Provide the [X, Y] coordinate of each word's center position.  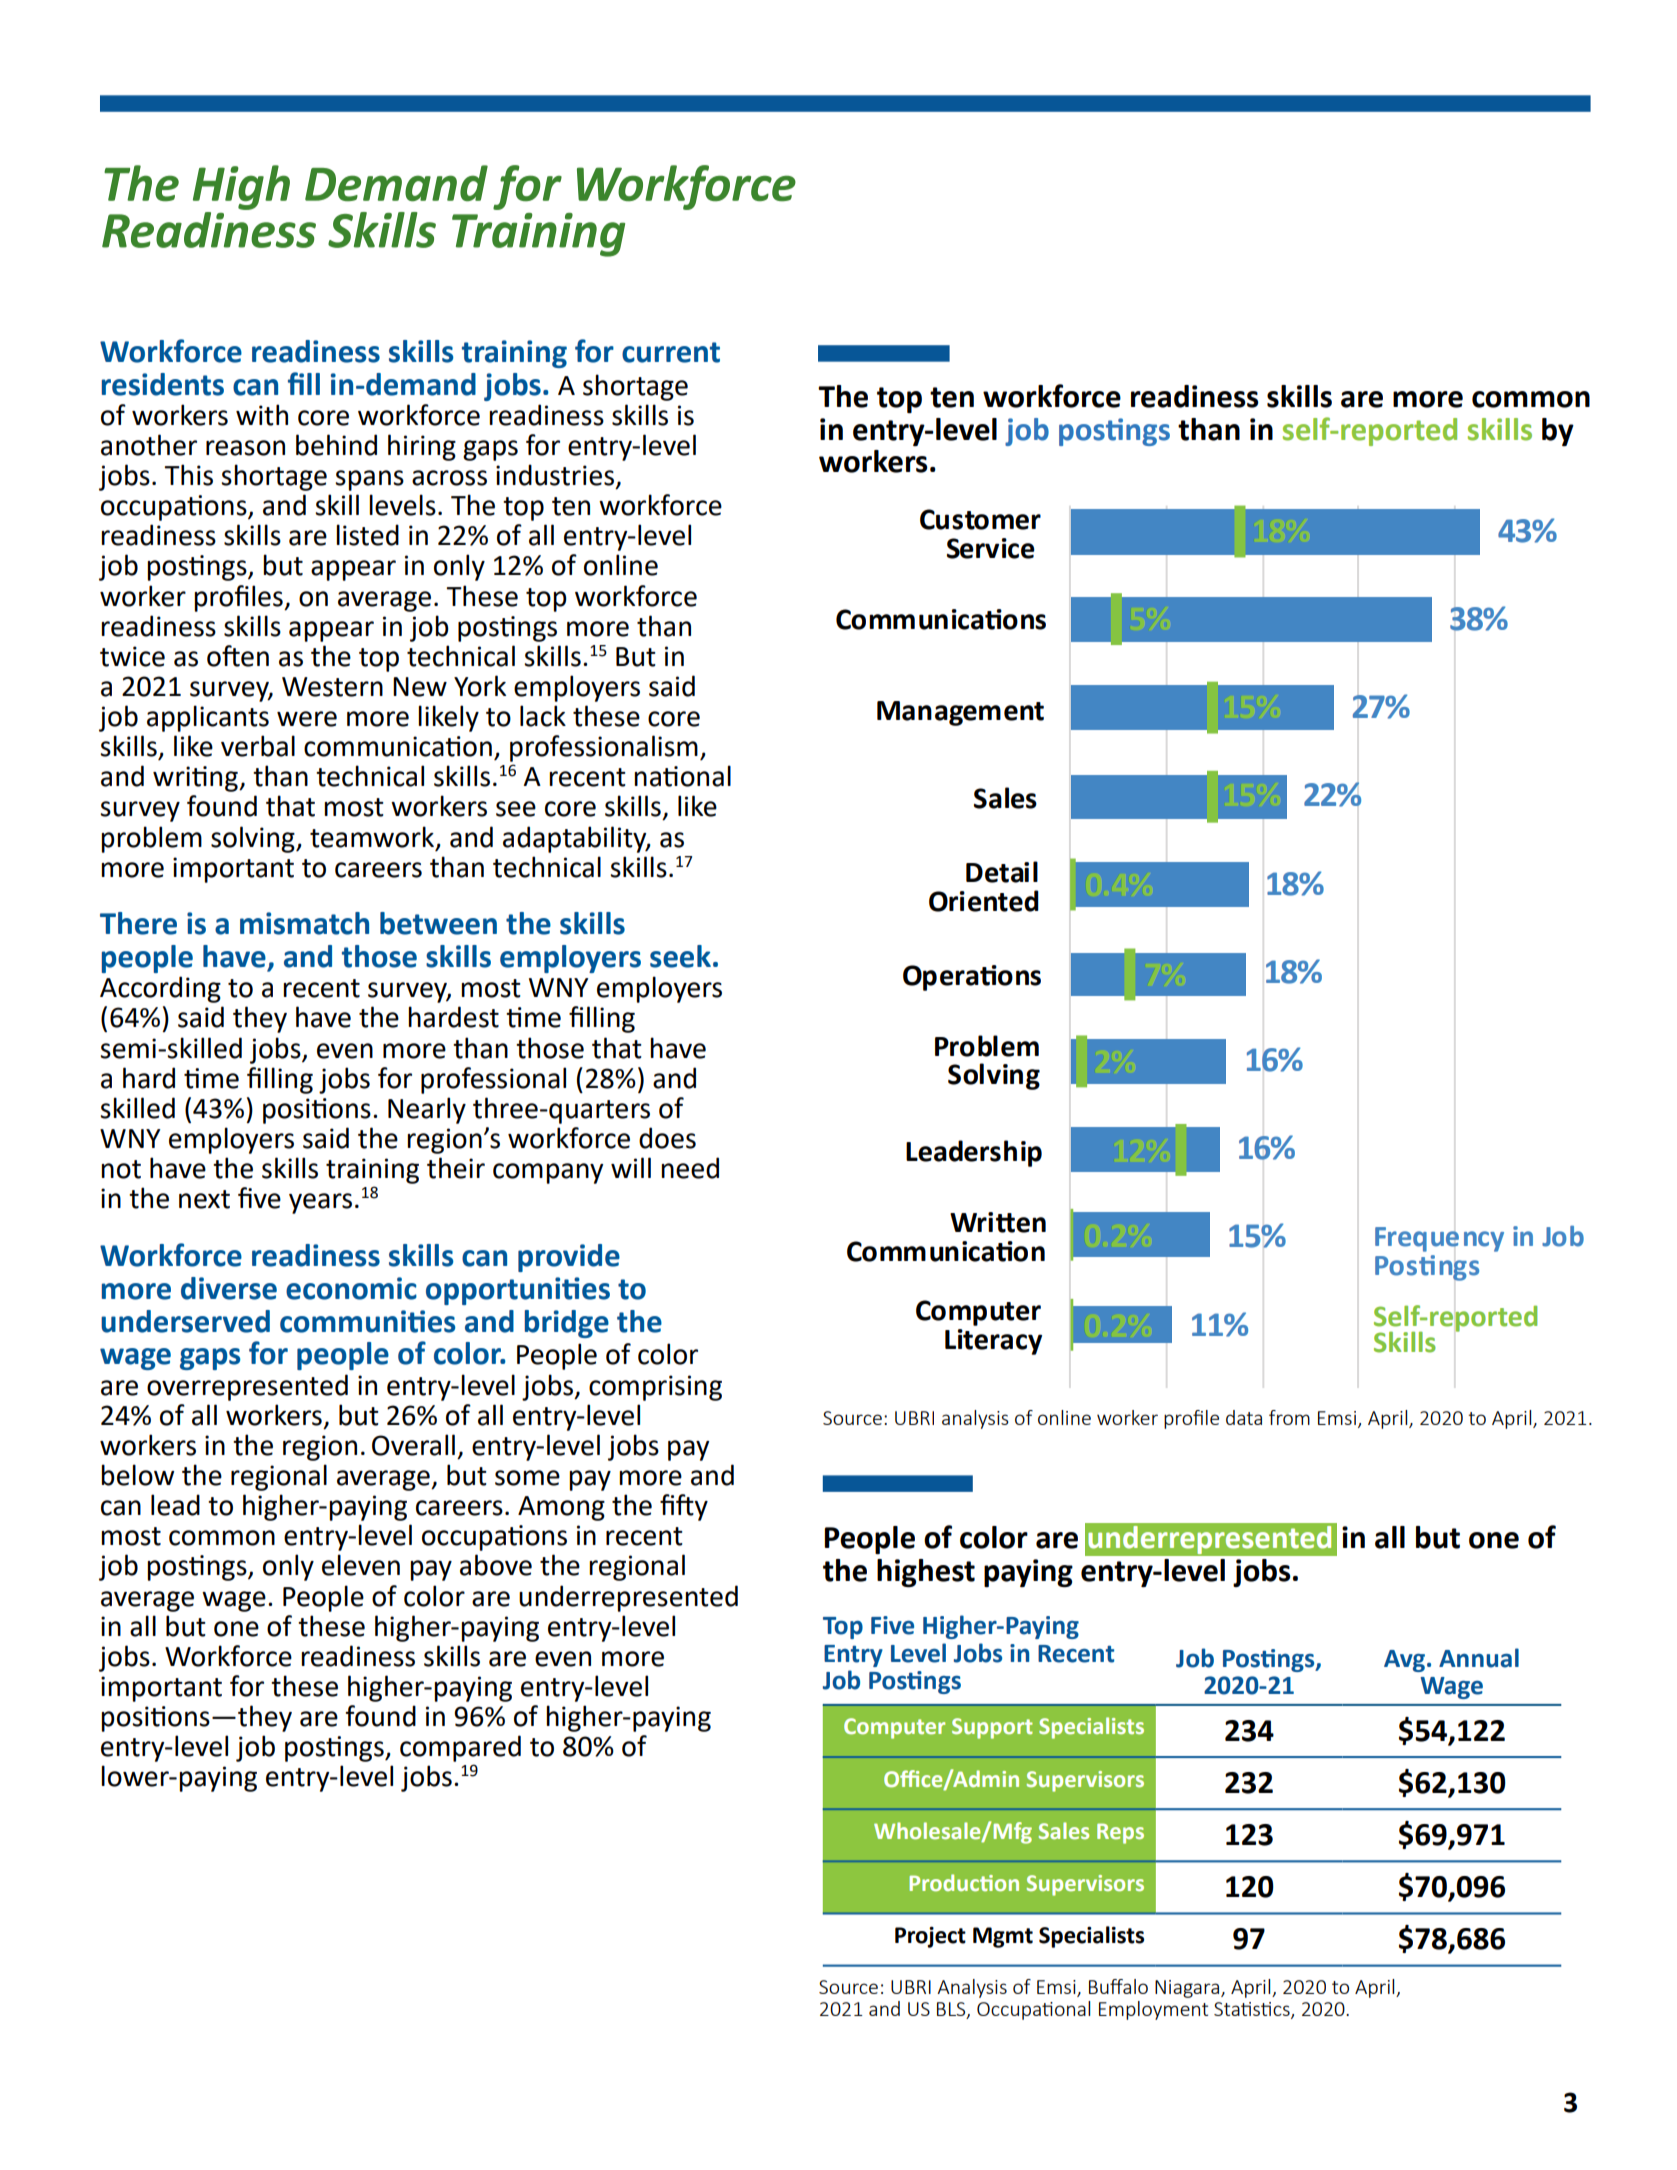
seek [680, 956]
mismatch [304, 923]
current [671, 352]
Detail [1002, 872]
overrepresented [247, 1387]
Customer [980, 519]
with [262, 415]
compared [460, 1748]
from [1289, 1417]
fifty [684, 1507]
